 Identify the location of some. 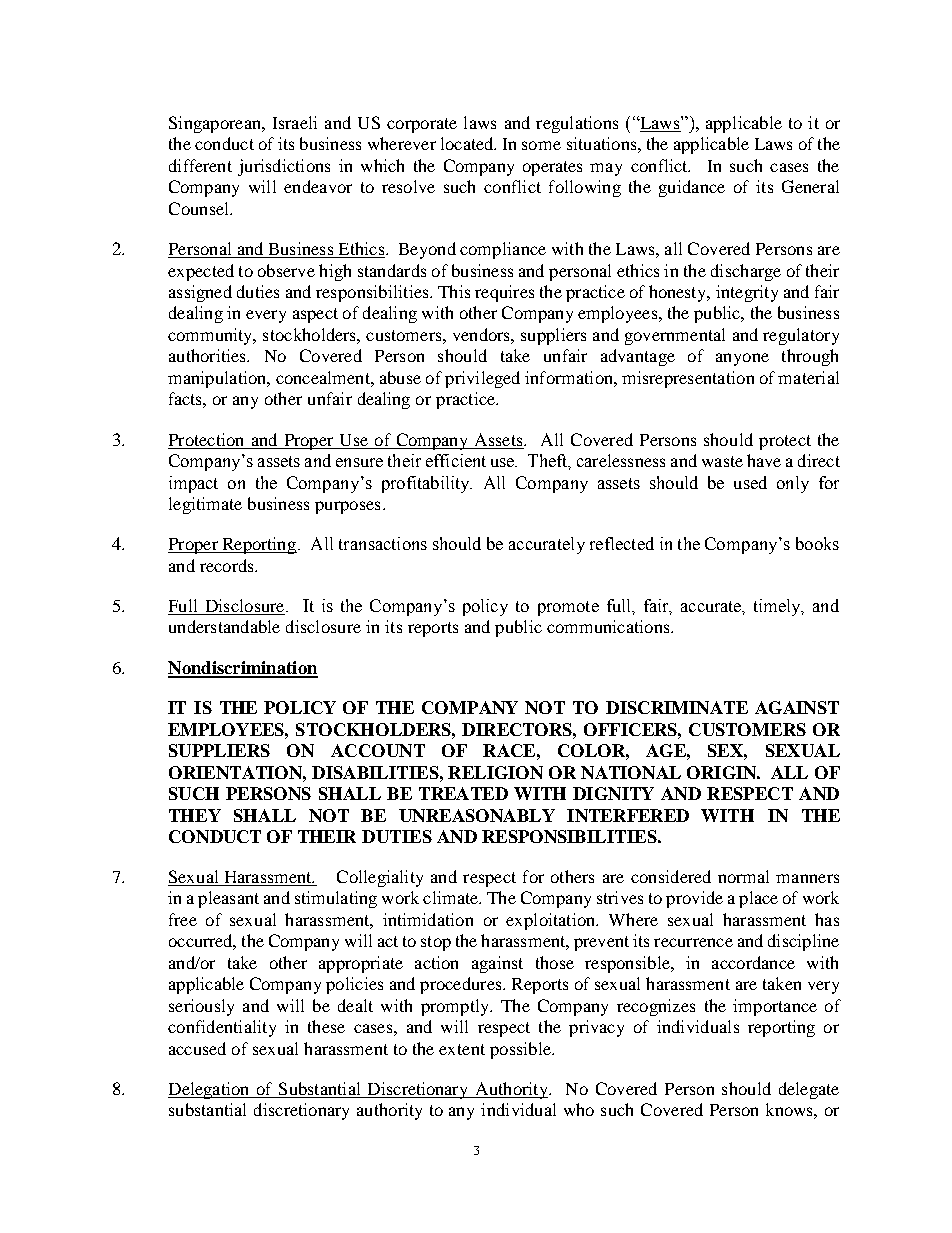
(541, 145).
